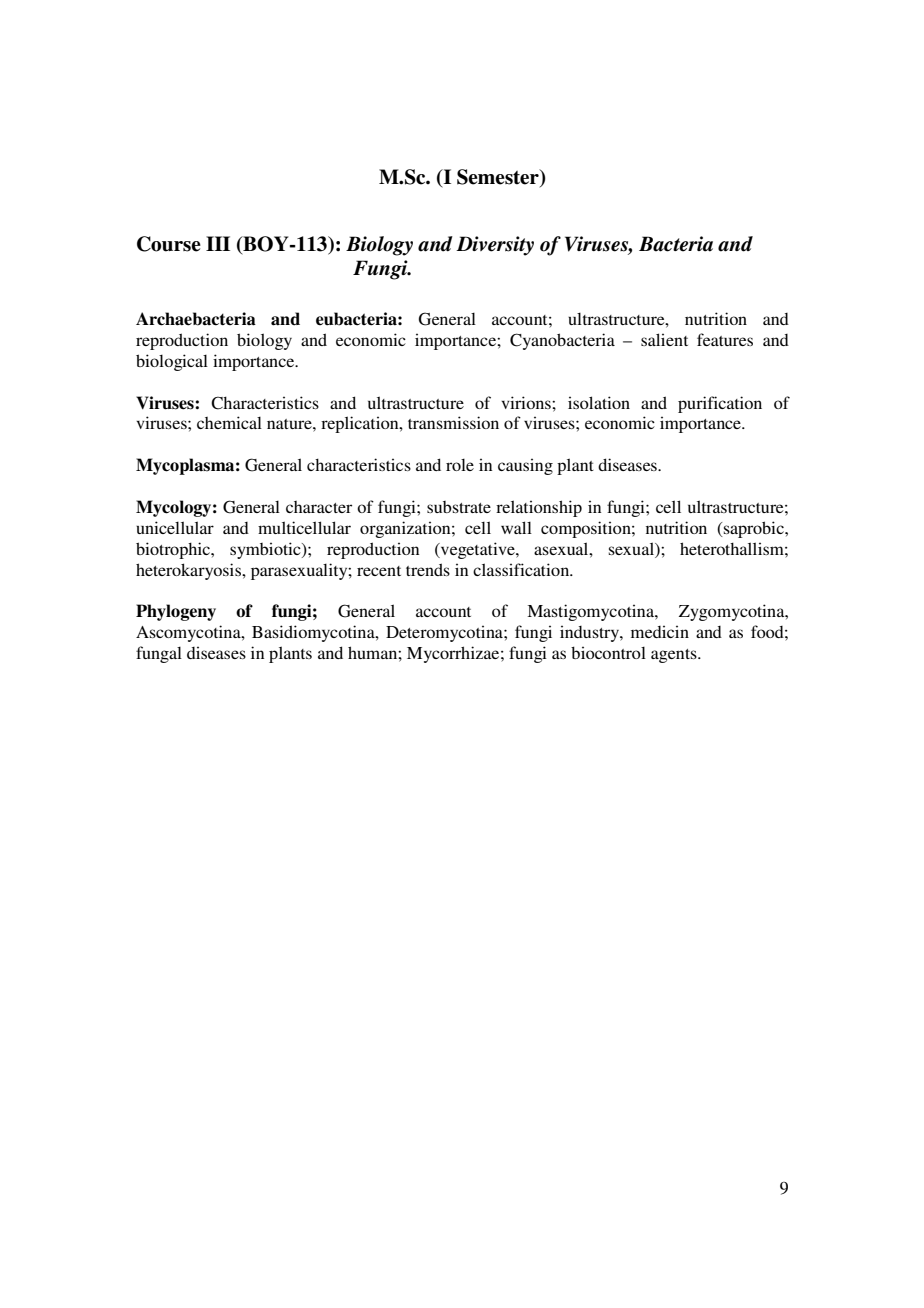 Image resolution: width=924 pixels, height=1308 pixels. What do you see at coordinates (229, 422) in the image?
I see `chemical` at bounding box center [229, 422].
